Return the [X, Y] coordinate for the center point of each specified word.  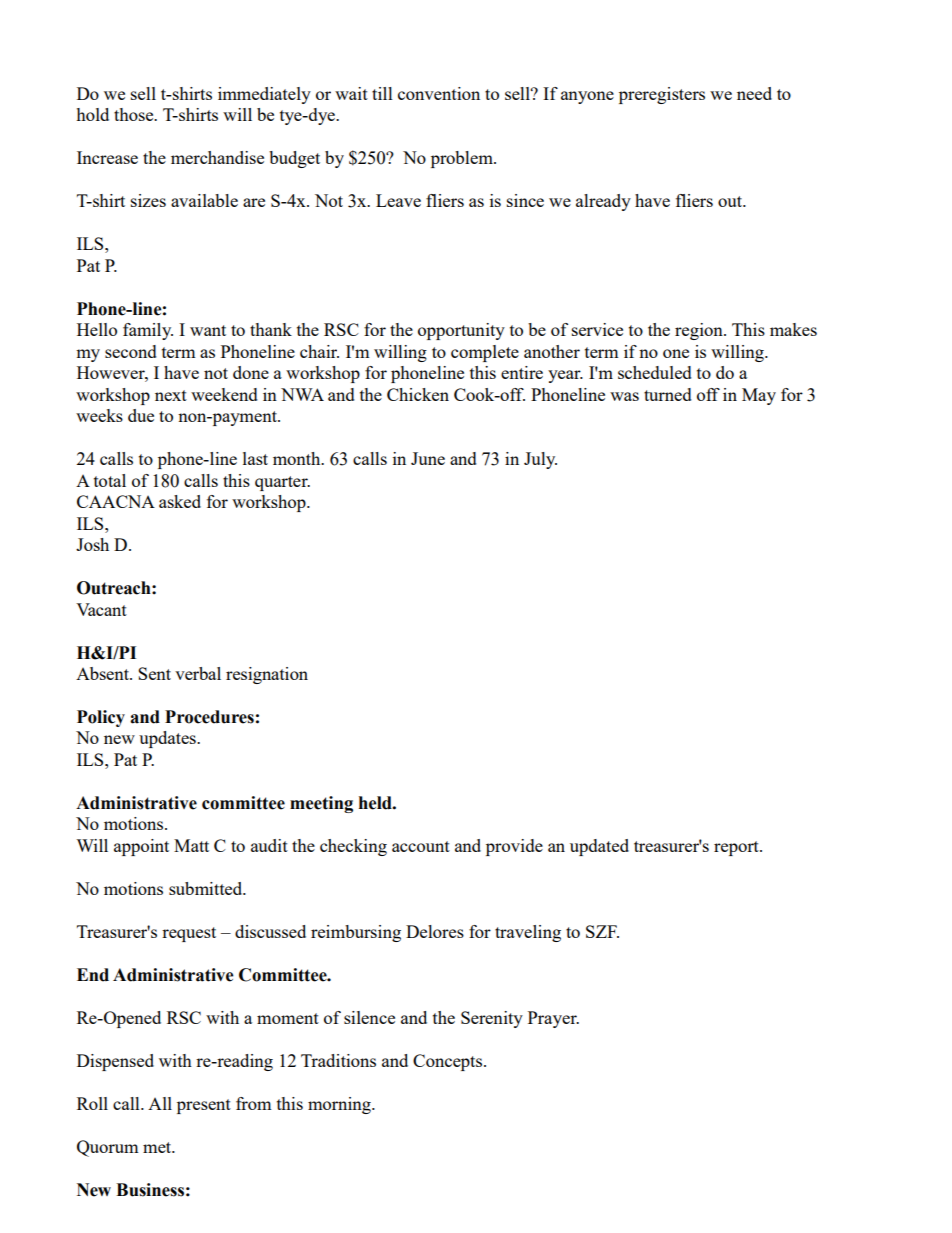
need [754, 93]
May [759, 396]
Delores [435, 931]
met [158, 1147]
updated [599, 847]
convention [439, 93]
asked [180, 501]
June [428, 458]
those [135, 114]
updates [168, 739]
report [737, 848]
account [421, 846]
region [700, 331]
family [148, 331]
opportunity [461, 331]
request [189, 934]
